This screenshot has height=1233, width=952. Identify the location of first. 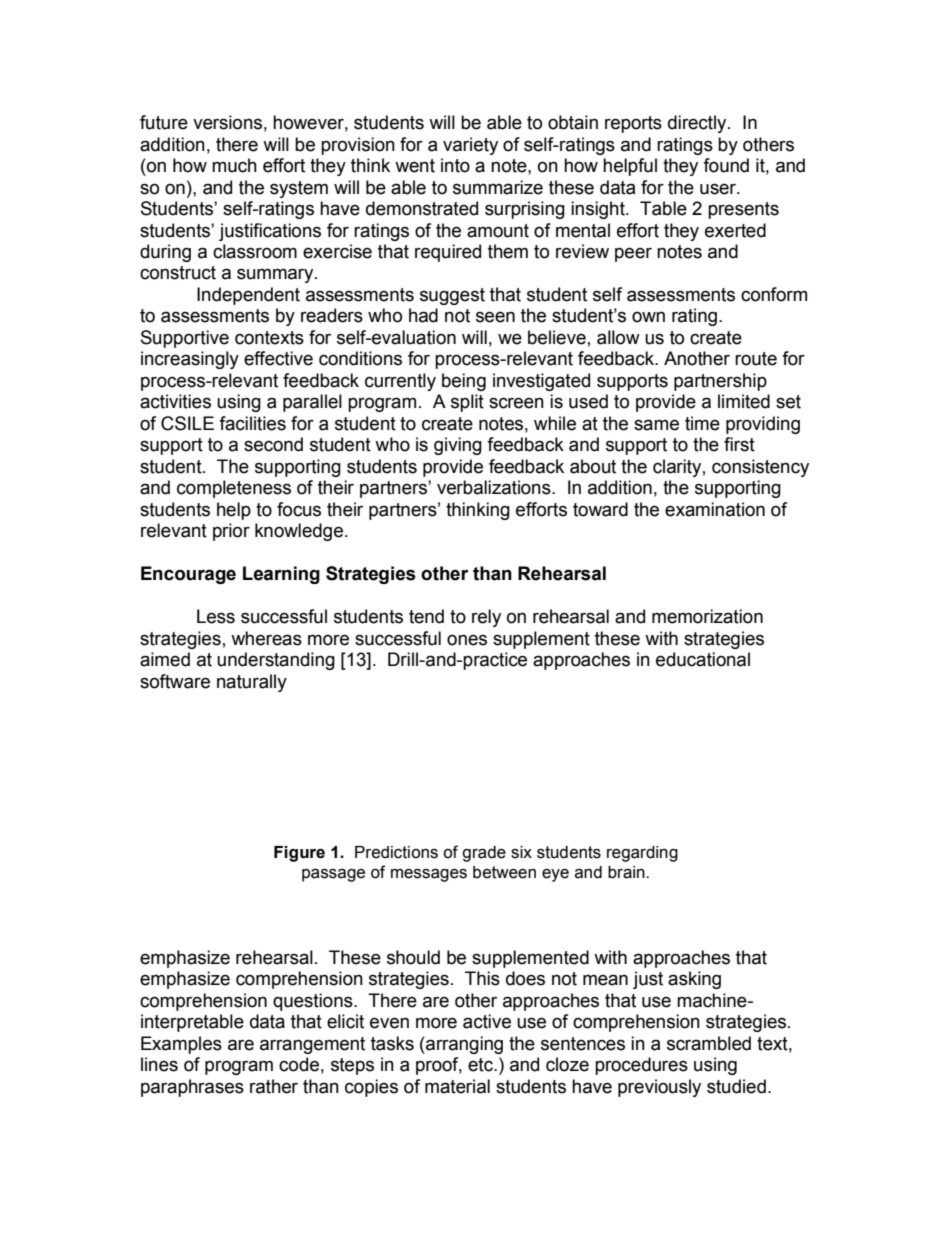
(739, 444).
